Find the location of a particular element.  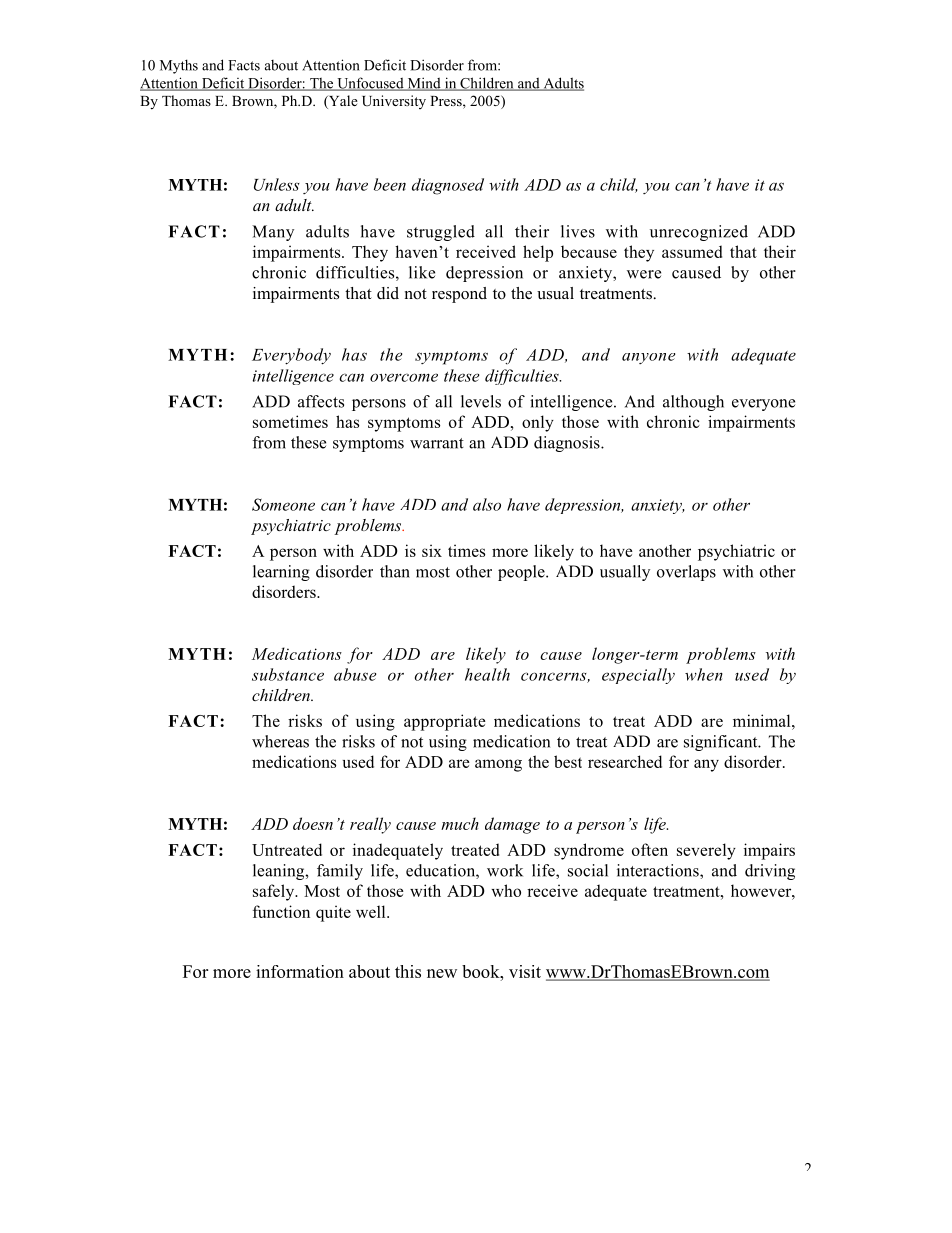

visit is located at coordinates (525, 971).
